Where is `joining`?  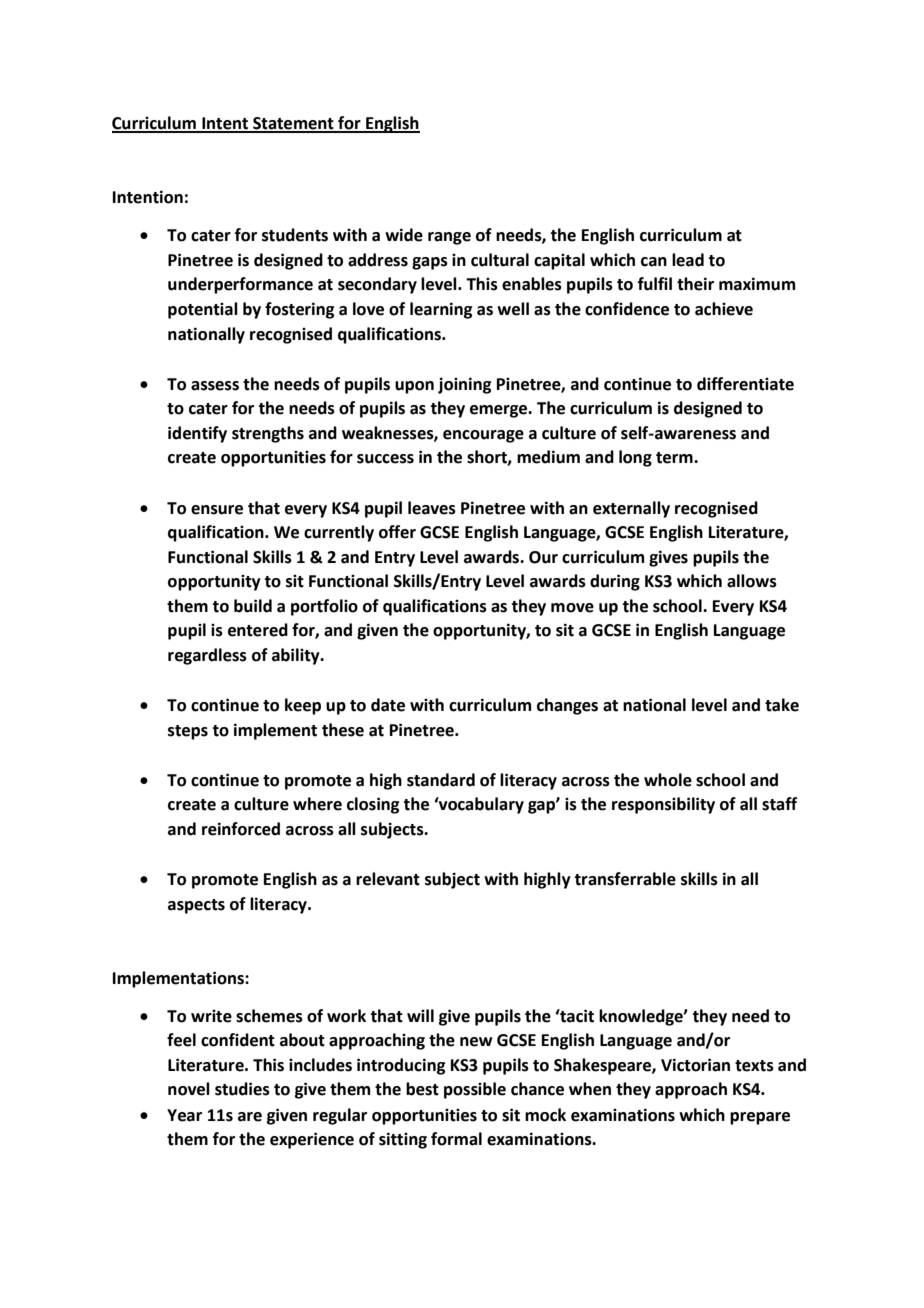 joining is located at coordinates (464, 385).
